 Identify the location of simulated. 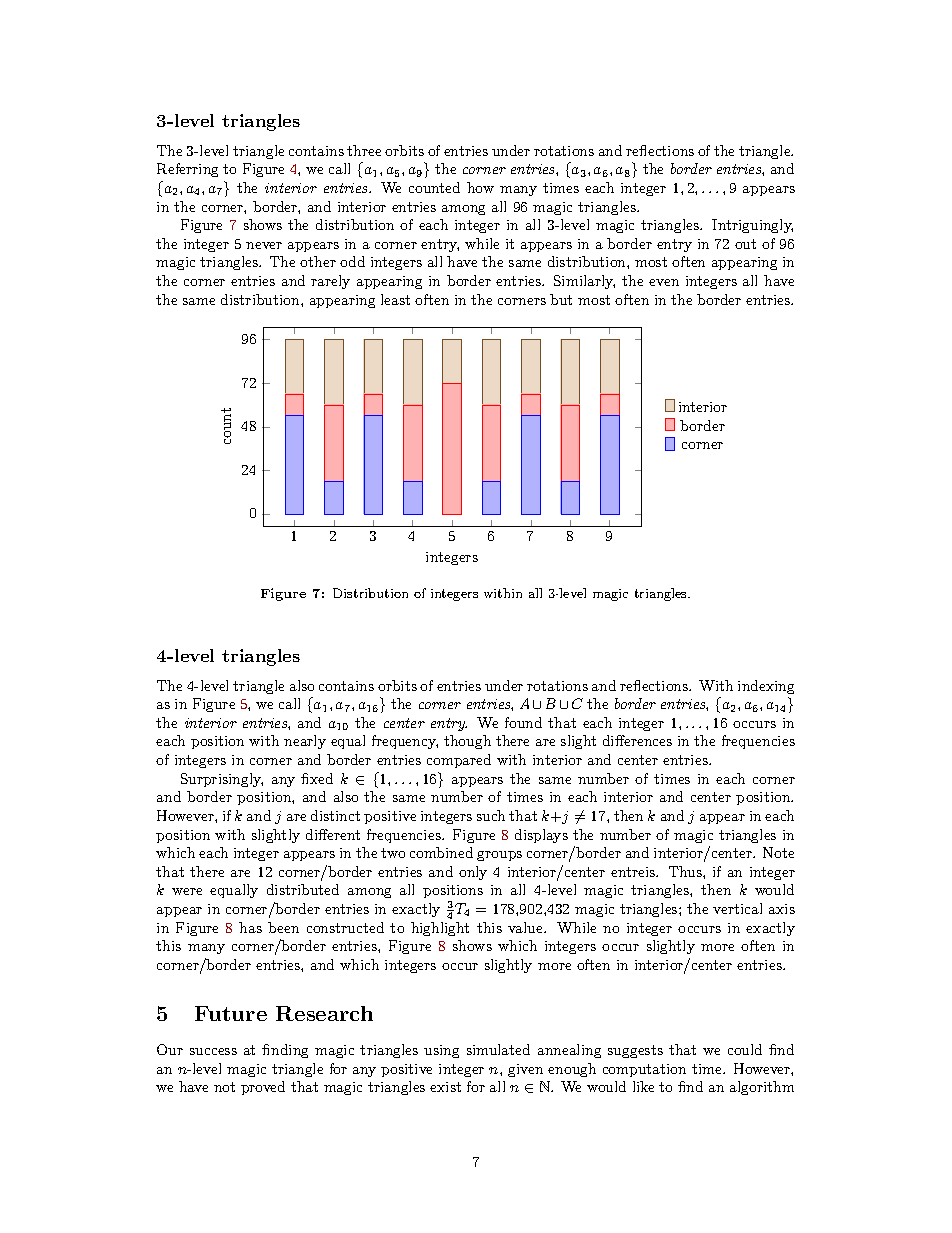
(498, 1049).
